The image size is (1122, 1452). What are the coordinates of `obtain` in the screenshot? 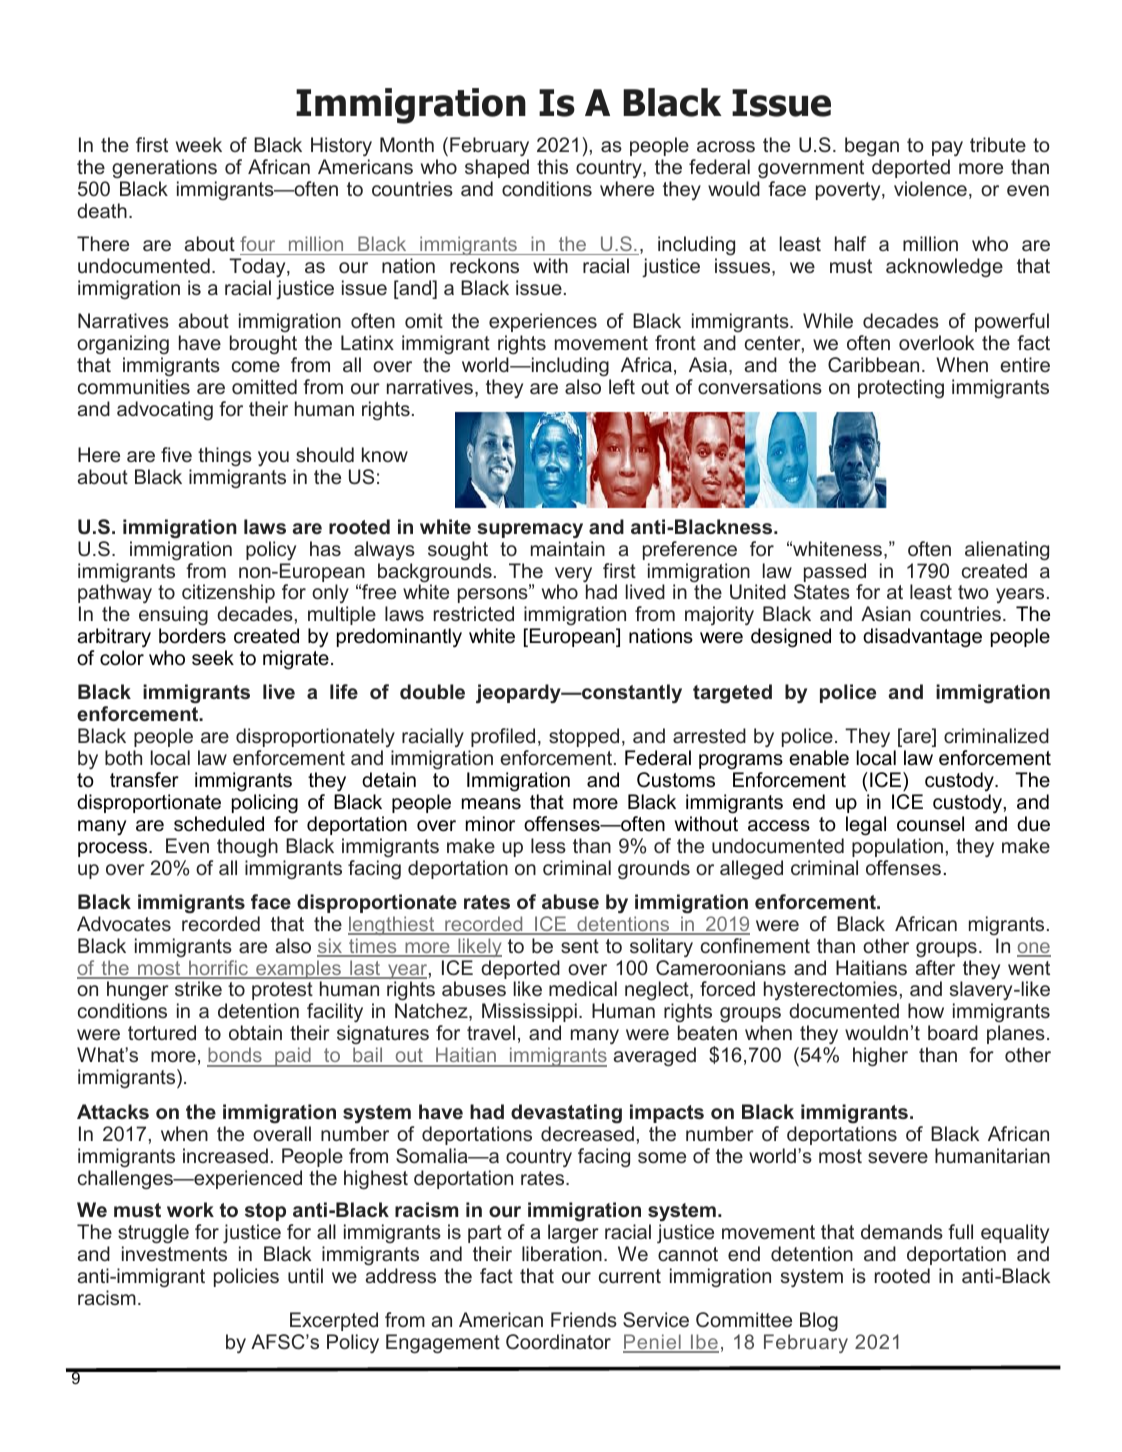 It's located at (255, 1032).
